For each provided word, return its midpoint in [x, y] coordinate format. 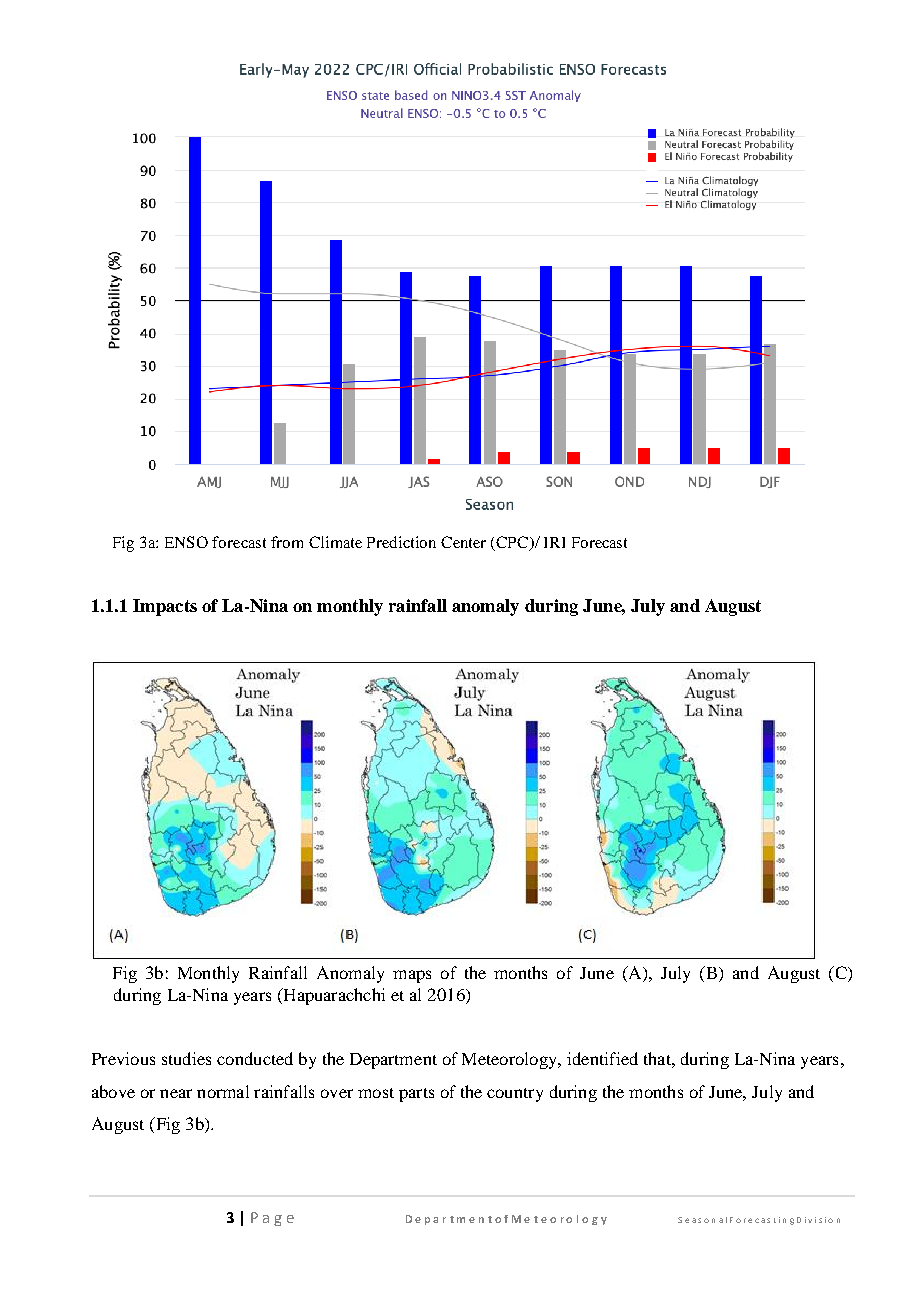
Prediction [401, 542]
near [176, 1093]
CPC [513, 543]
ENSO [186, 542]
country [515, 1095]
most [376, 1093]
